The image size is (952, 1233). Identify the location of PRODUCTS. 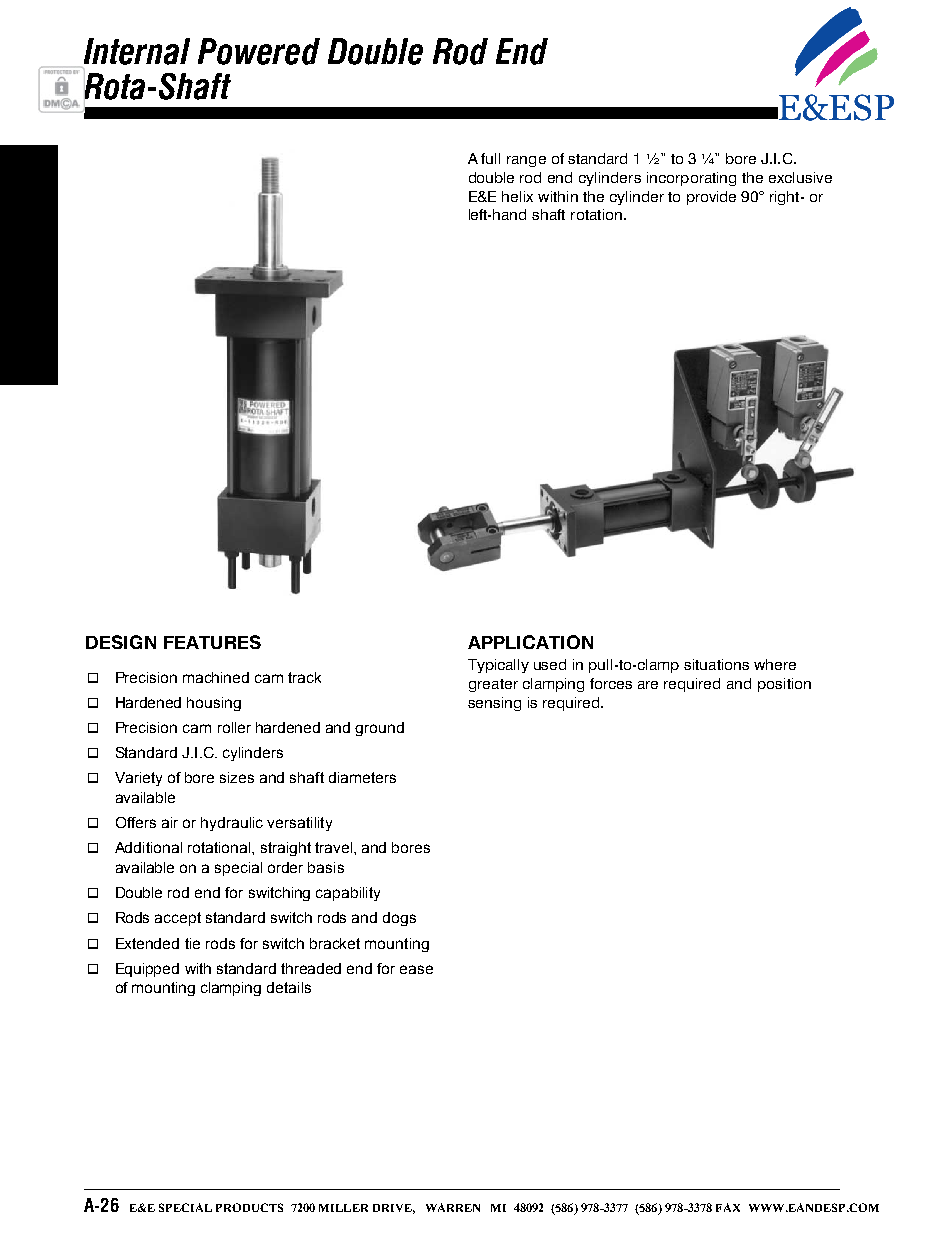
(249, 1207).
